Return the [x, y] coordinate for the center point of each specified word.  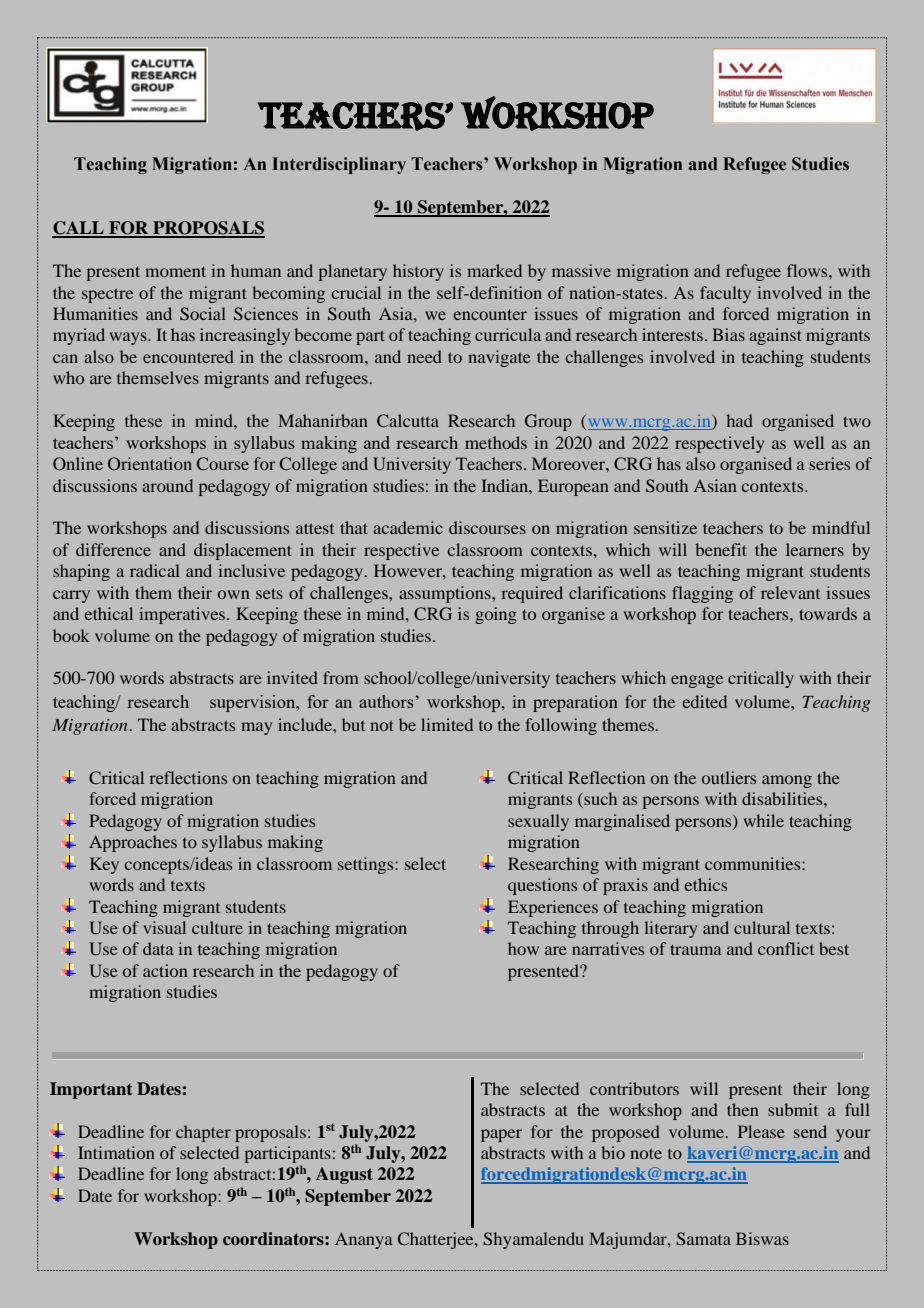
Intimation [116, 1152]
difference [113, 549]
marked [494, 270]
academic [408, 527]
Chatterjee [437, 1240]
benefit [721, 549]
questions [542, 886]
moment [175, 271]
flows [808, 270]
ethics [705, 884]
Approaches [133, 843]
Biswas [762, 1238]
